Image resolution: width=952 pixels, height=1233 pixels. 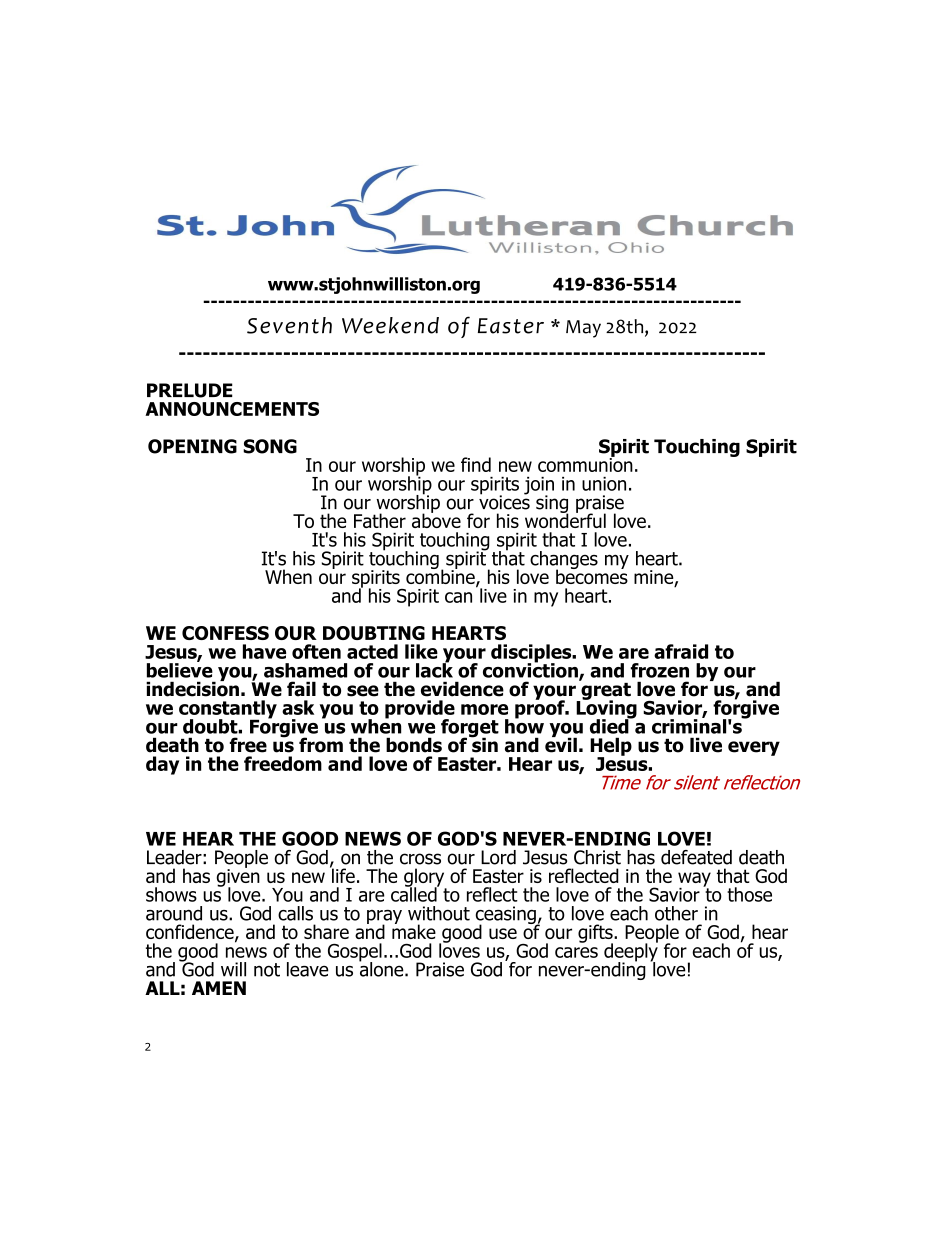 I want to click on day, so click(x=162, y=765).
